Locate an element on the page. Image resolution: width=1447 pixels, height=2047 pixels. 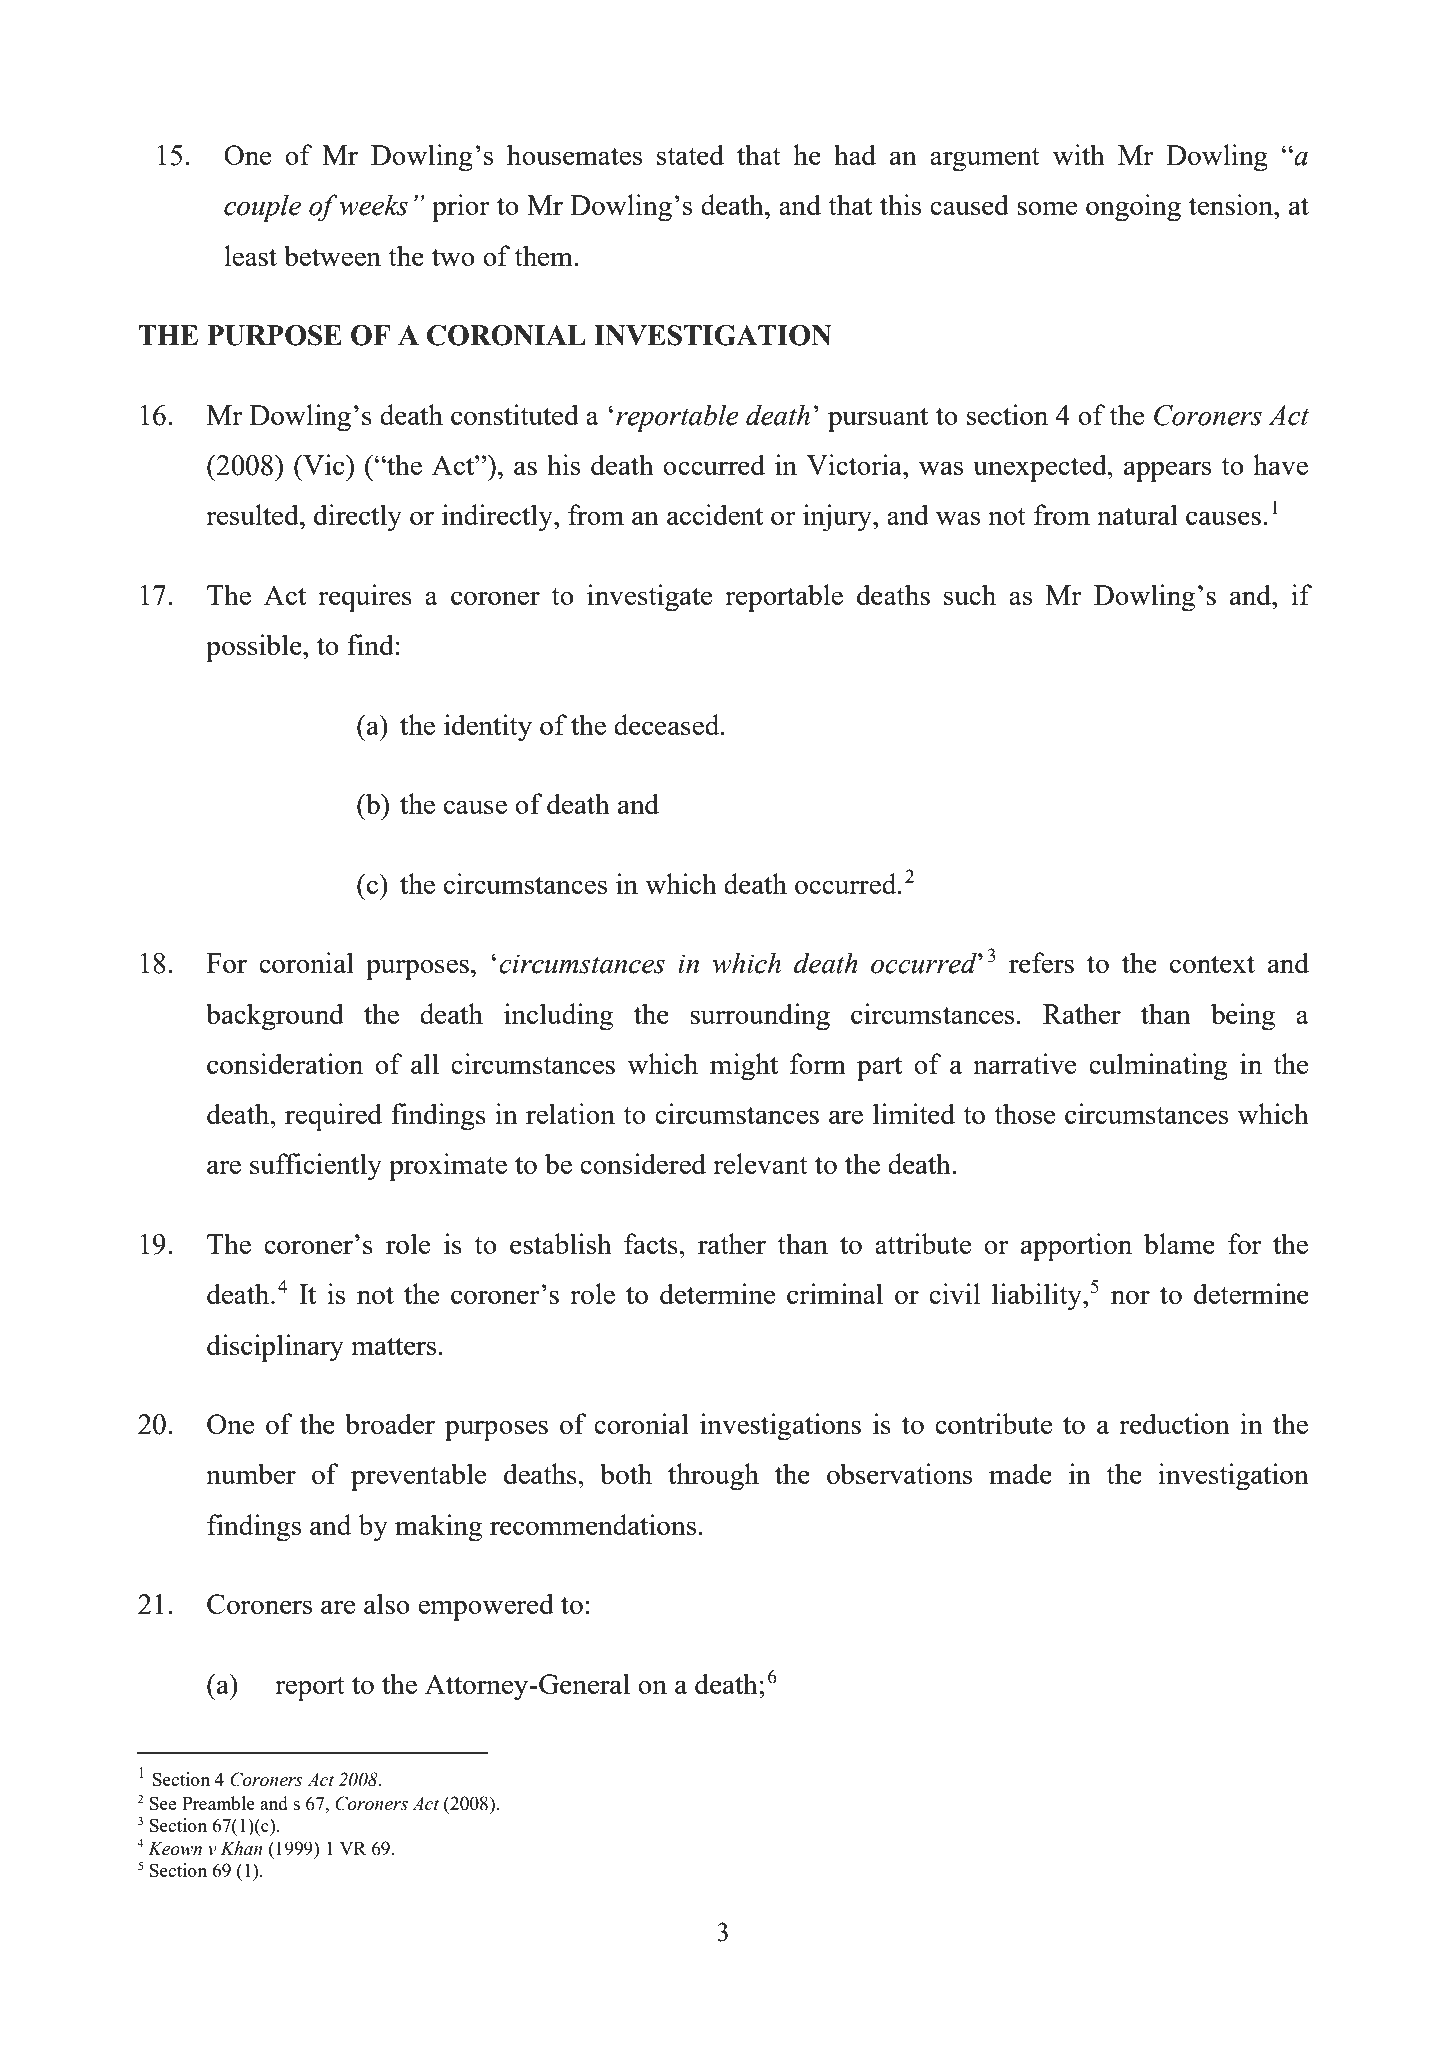
surrounding is located at coordinates (760, 1017).
